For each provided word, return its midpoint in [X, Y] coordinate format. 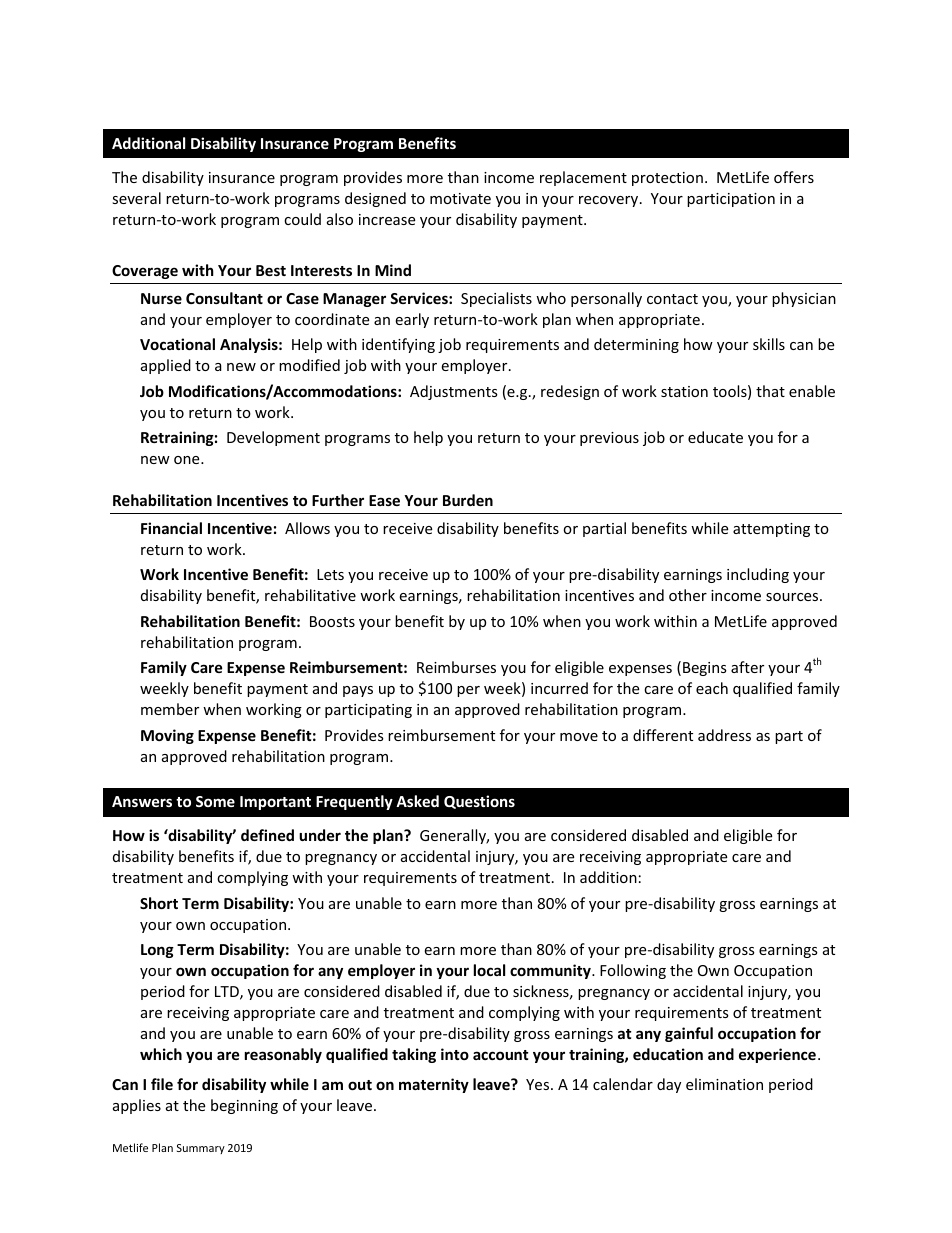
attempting [771, 530]
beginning [244, 1106]
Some [215, 801]
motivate [460, 198]
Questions [479, 802]
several [136, 198]
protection [667, 179]
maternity [434, 1085]
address [724, 735]
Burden [468, 500]
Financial [171, 528]
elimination [724, 1084]
